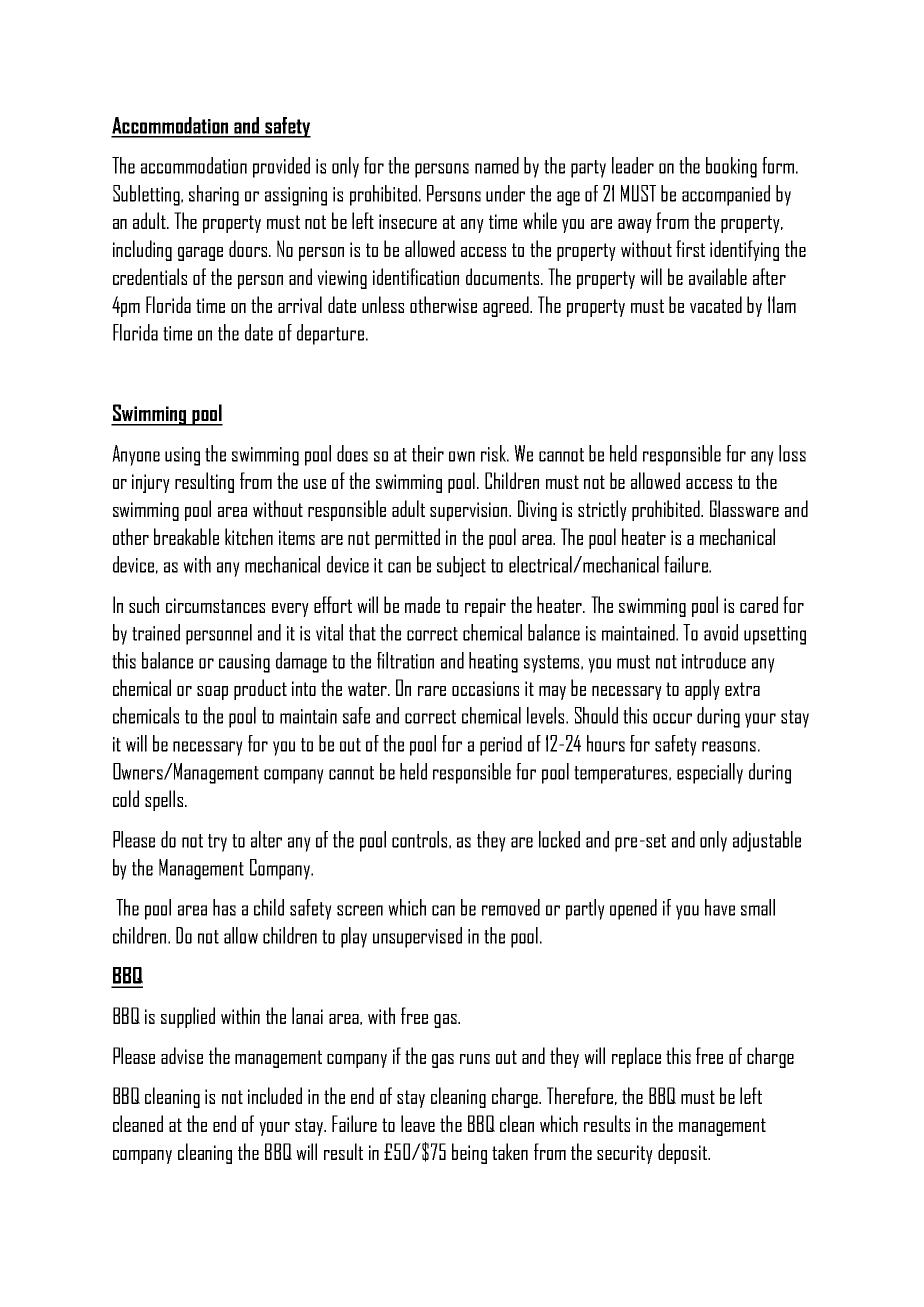 The image size is (924, 1307). I want to click on under, so click(505, 193).
